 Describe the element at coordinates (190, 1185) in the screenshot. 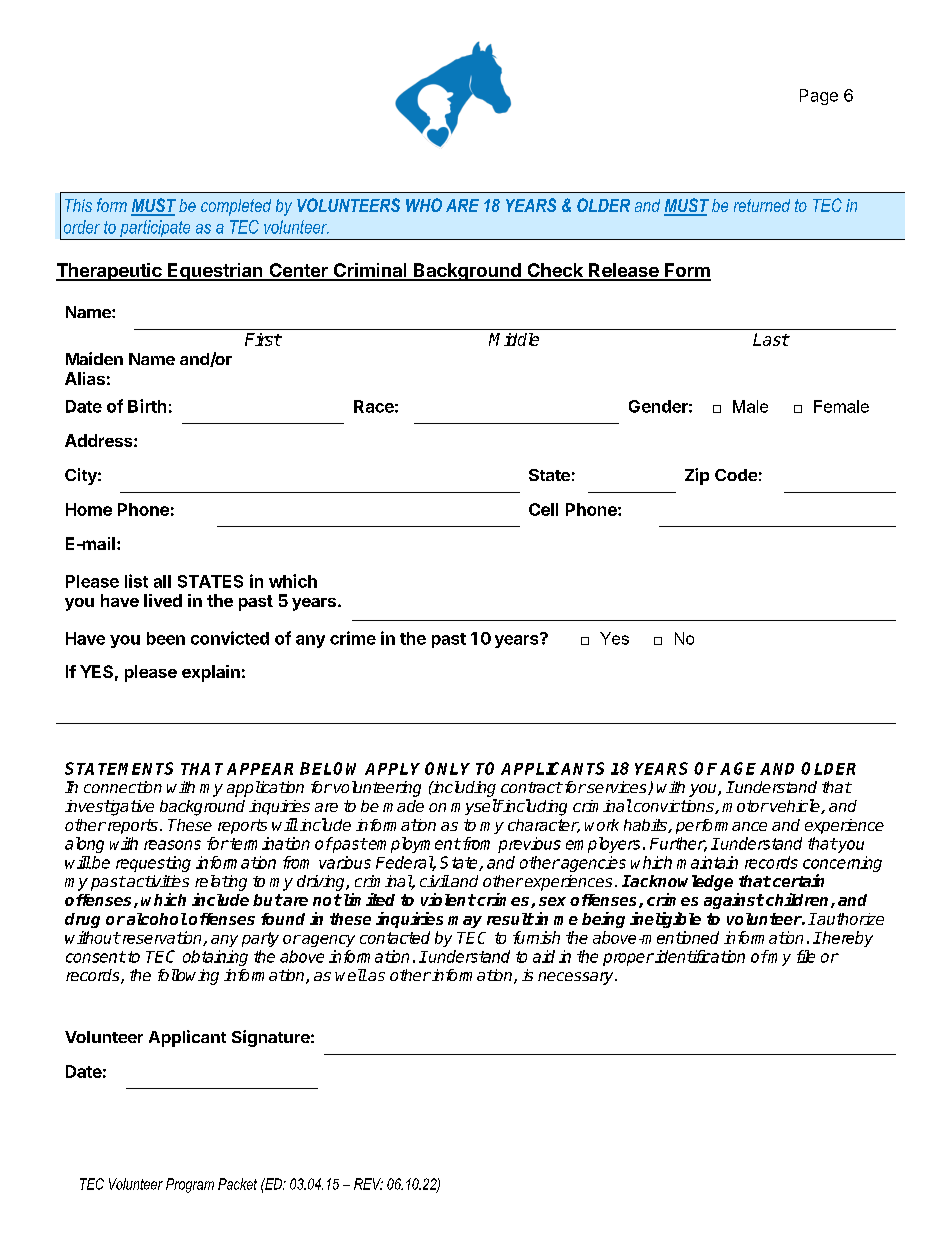

I see `Program` at that location.
